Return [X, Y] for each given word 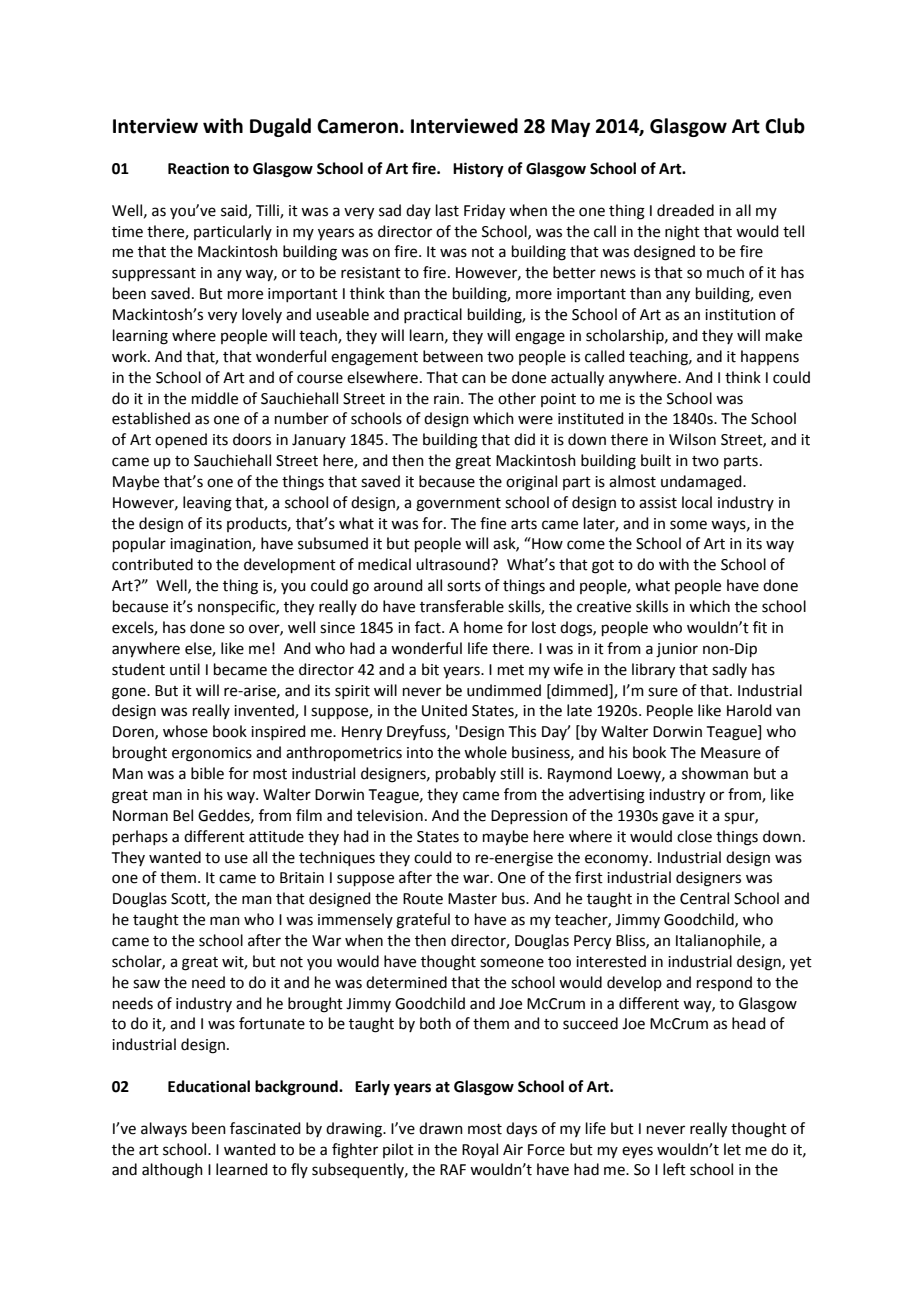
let [732, 1149]
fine [493, 523]
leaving [207, 504]
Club [785, 126]
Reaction [198, 168]
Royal [480, 1150]
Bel [183, 815]
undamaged [702, 483]
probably [466, 774]
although [172, 1171]
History [478, 170]
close [694, 836]
